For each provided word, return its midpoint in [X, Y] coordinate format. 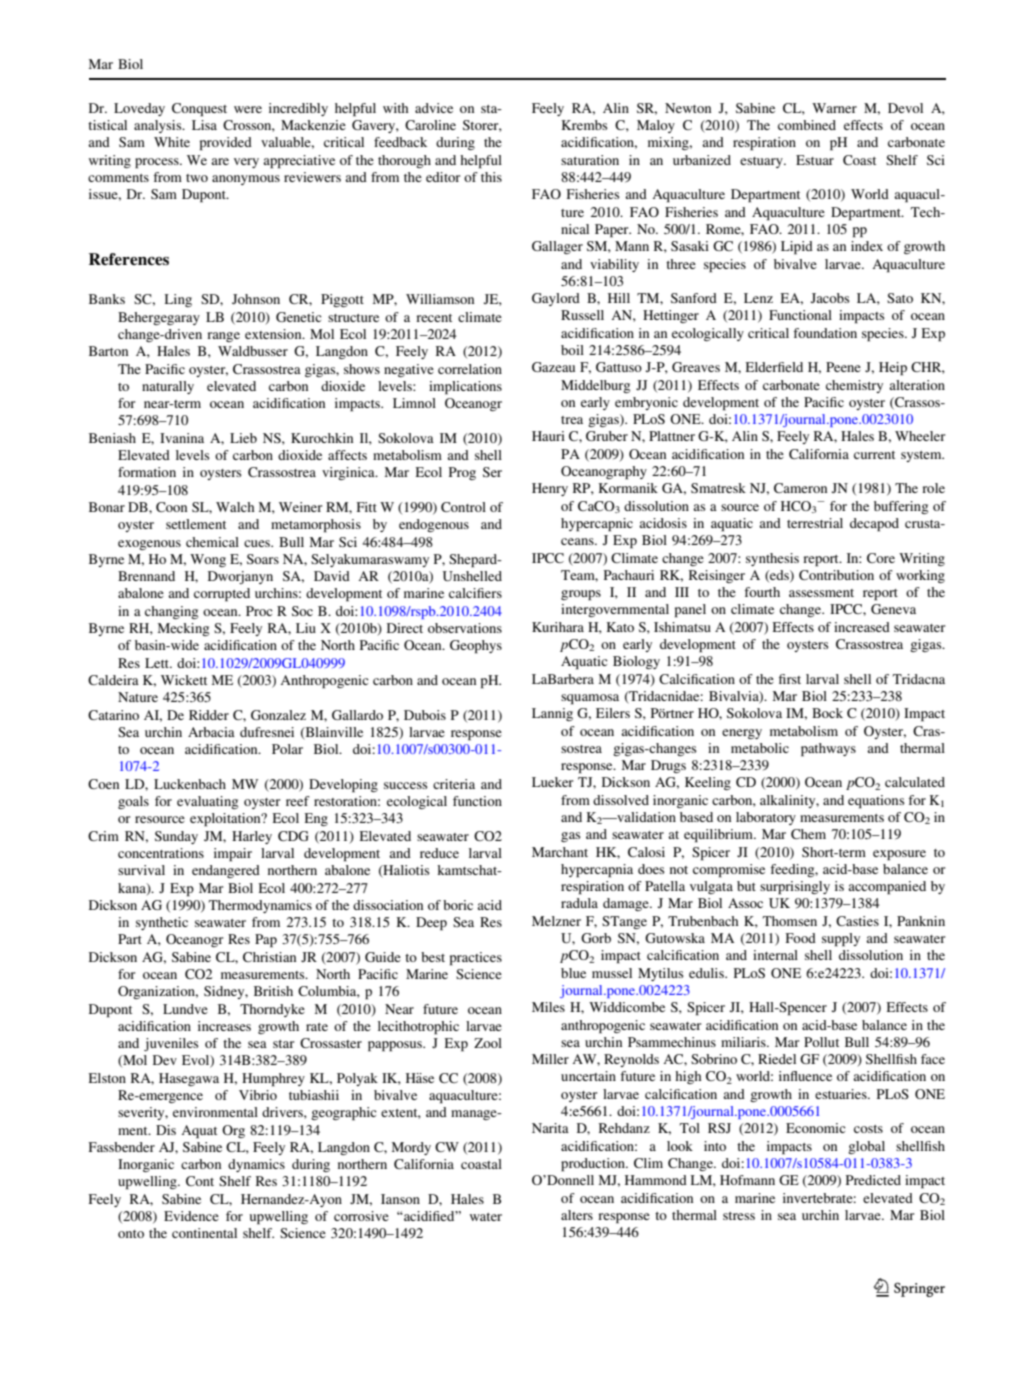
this [491, 177]
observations [465, 628]
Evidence [191, 1216]
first [790, 679]
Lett [158, 663]
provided [226, 144]
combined [807, 125]
